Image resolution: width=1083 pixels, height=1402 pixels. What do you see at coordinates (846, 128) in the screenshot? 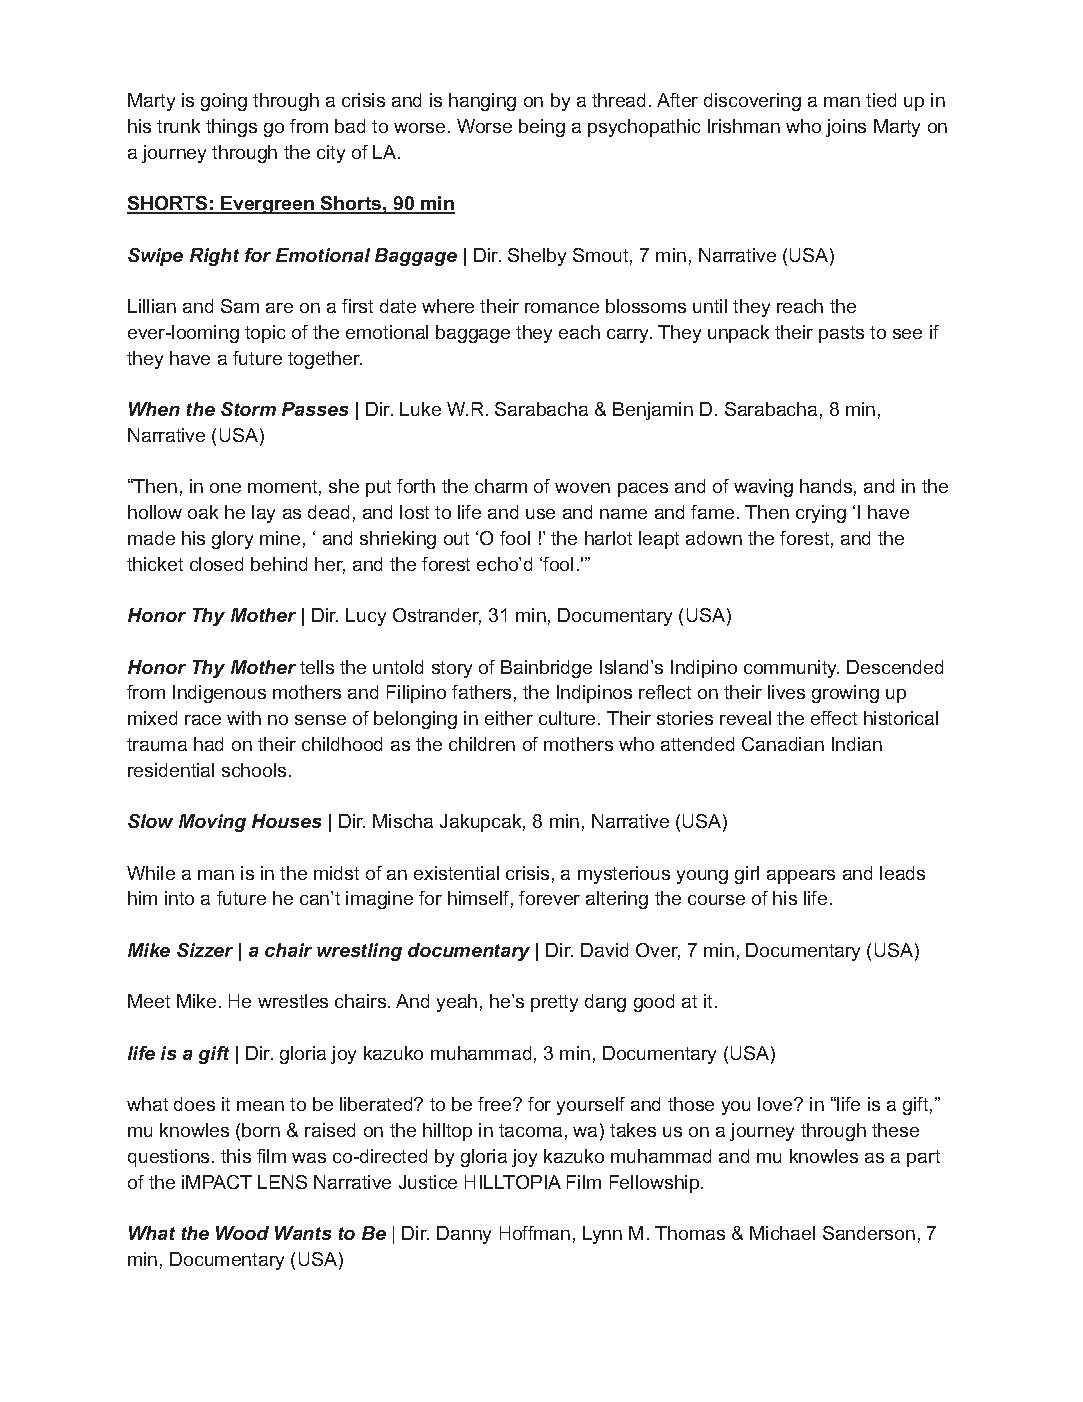
I see `joins` at bounding box center [846, 128].
